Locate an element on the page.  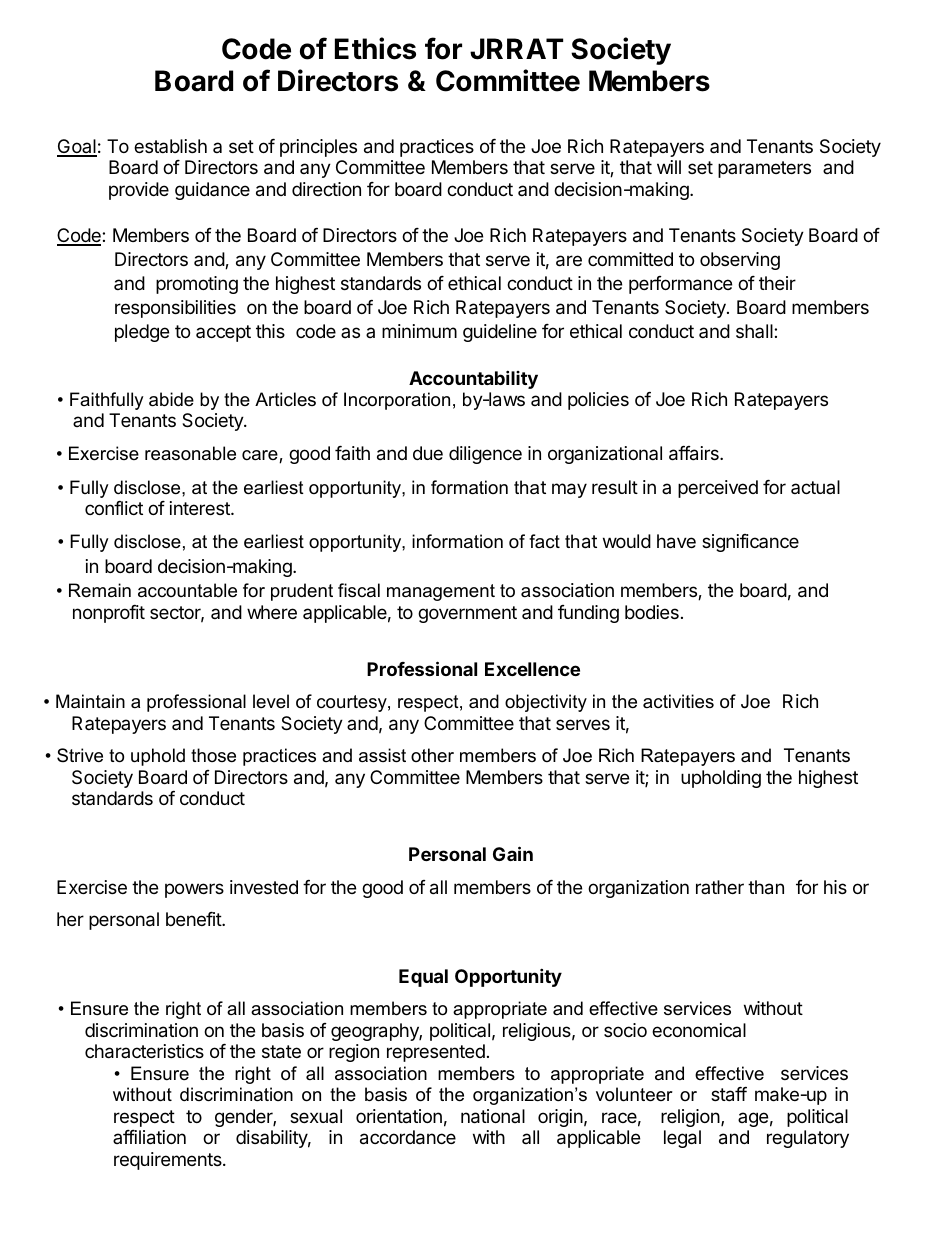
affiliation is located at coordinates (149, 1137).
